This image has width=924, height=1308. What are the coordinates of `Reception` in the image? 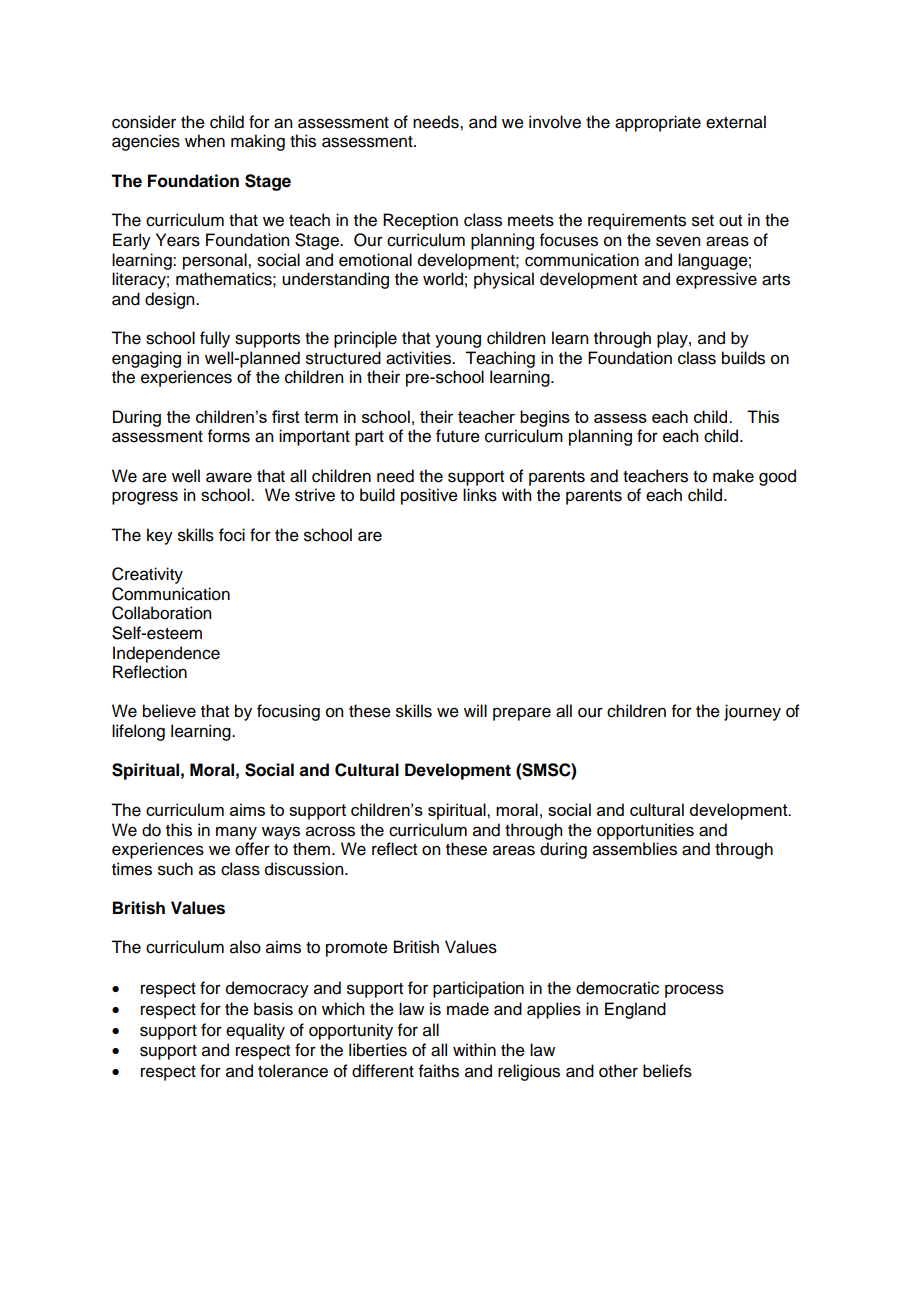 It's located at (420, 221).
